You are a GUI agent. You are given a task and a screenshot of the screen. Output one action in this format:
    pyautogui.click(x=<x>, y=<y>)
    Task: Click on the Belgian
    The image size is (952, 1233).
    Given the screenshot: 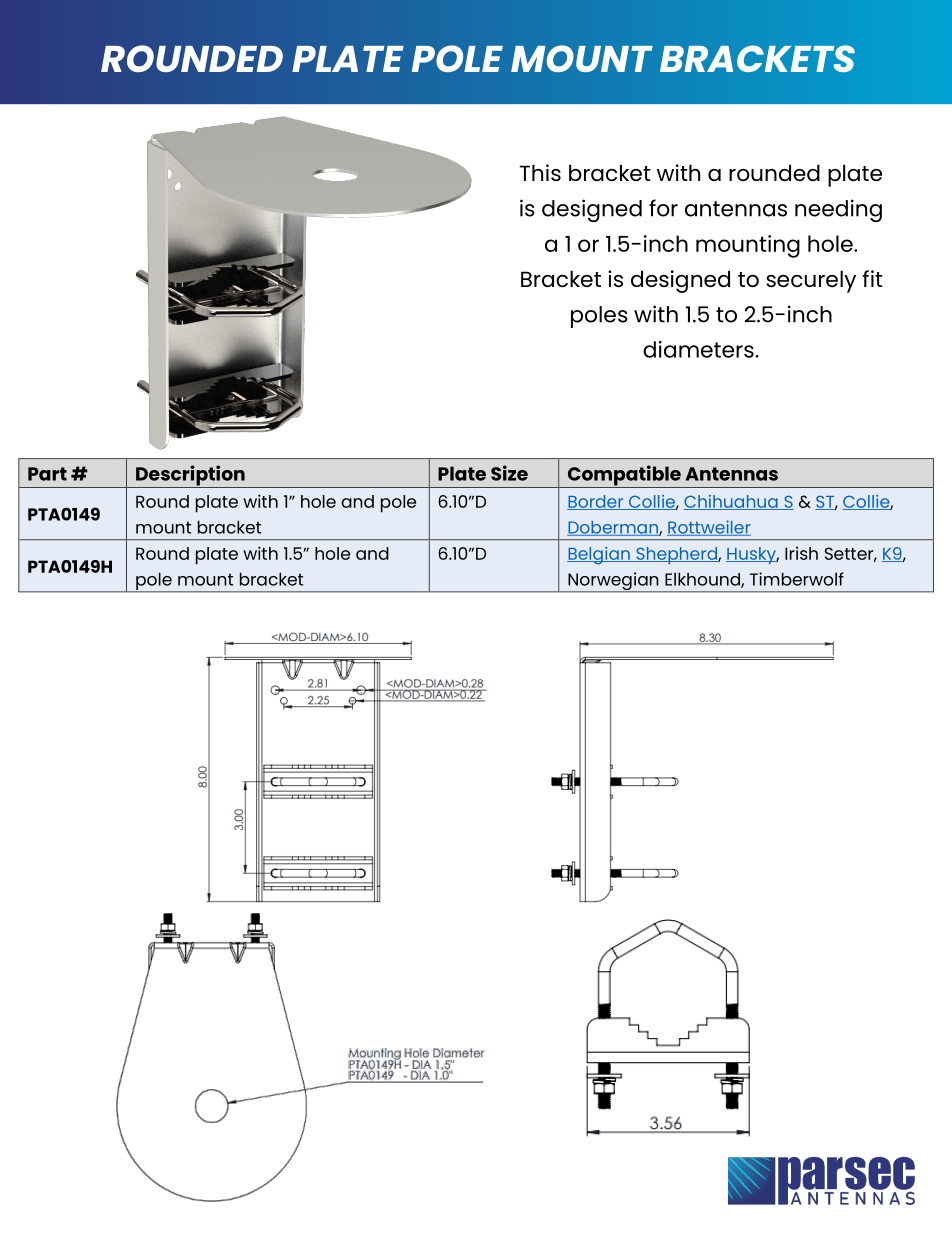 What is the action you would take?
    pyautogui.click(x=599, y=556)
